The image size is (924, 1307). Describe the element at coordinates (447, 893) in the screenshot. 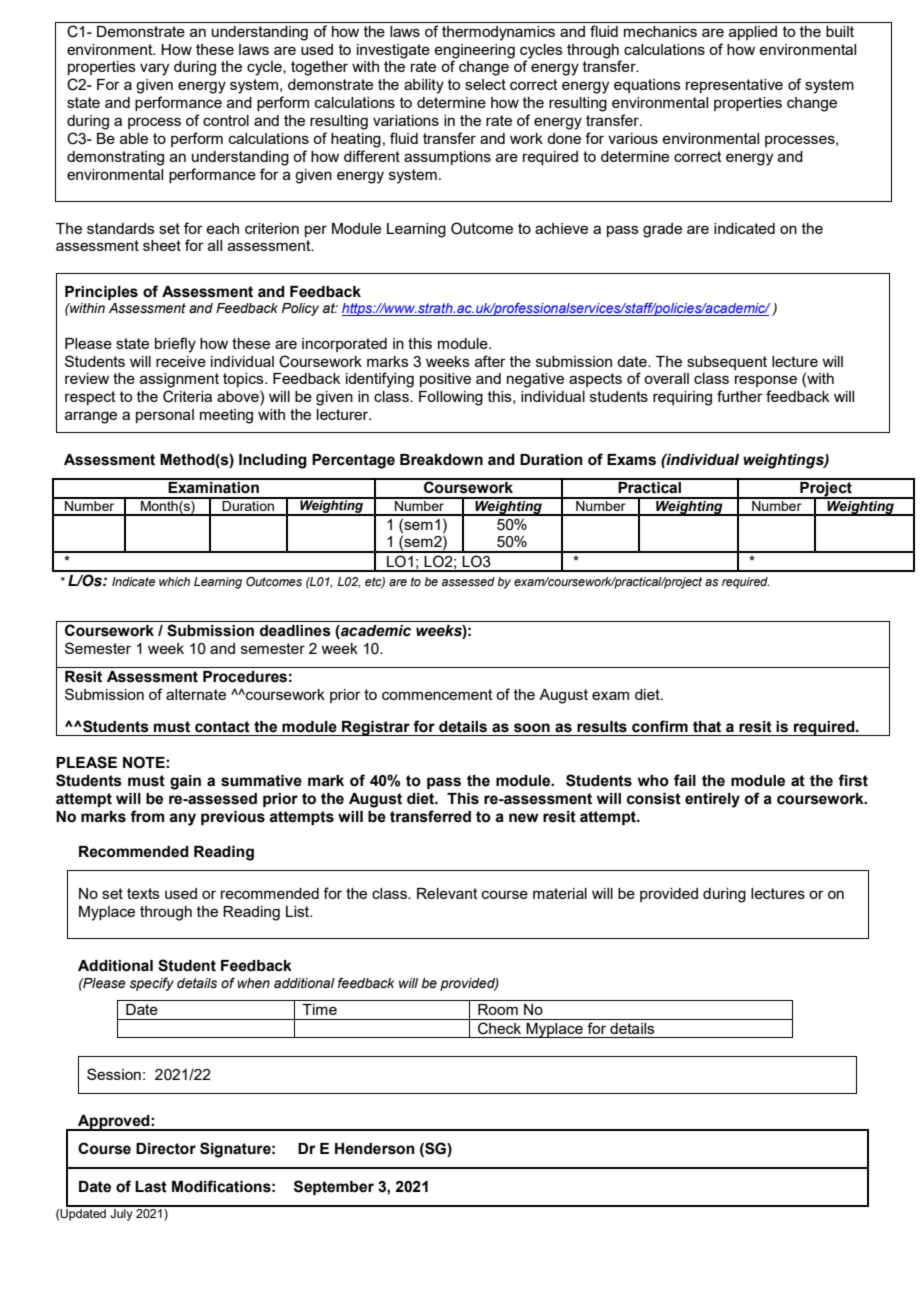

I see `Relevant` at that location.
